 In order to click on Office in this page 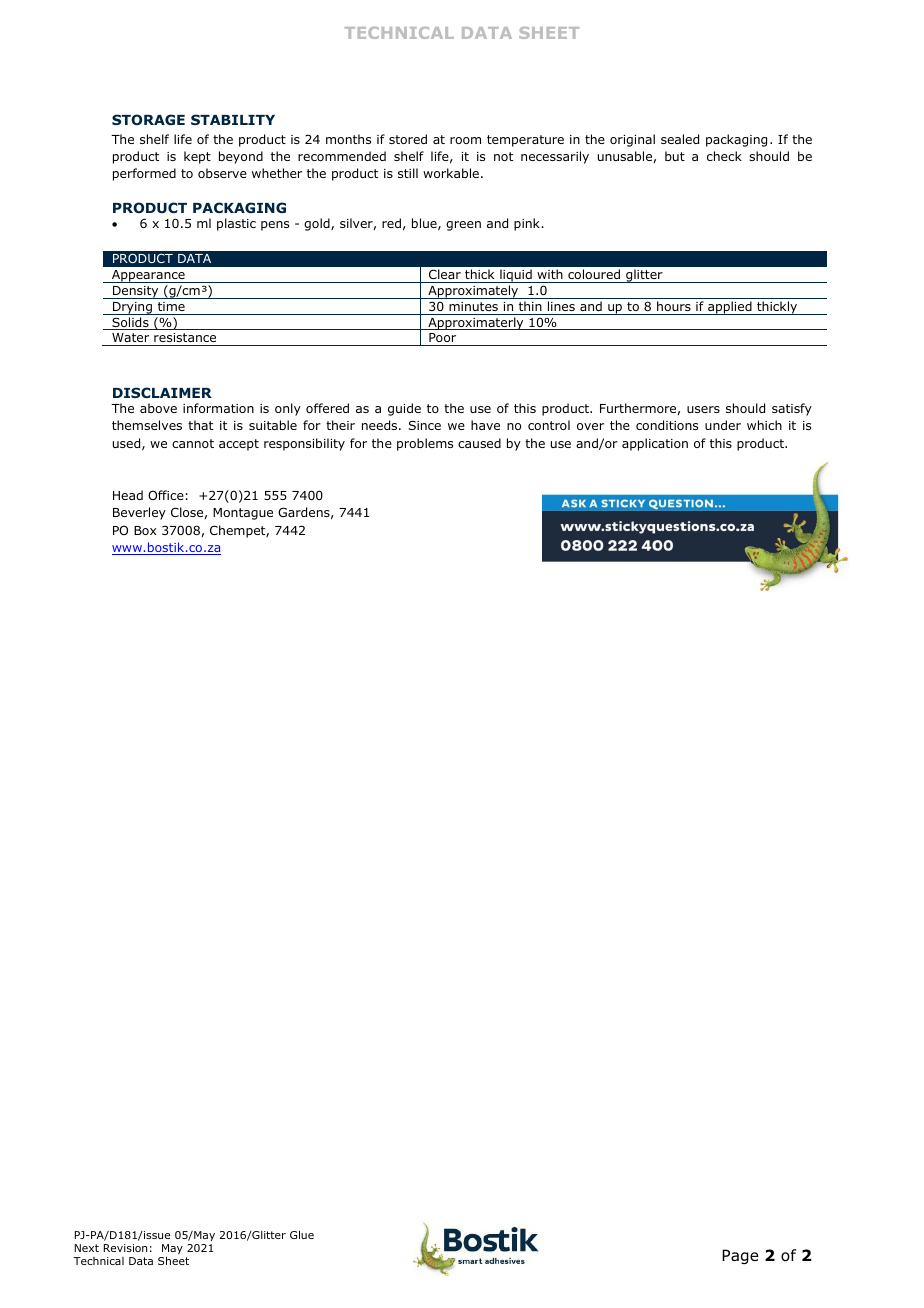, I will do `click(166, 495)`.
